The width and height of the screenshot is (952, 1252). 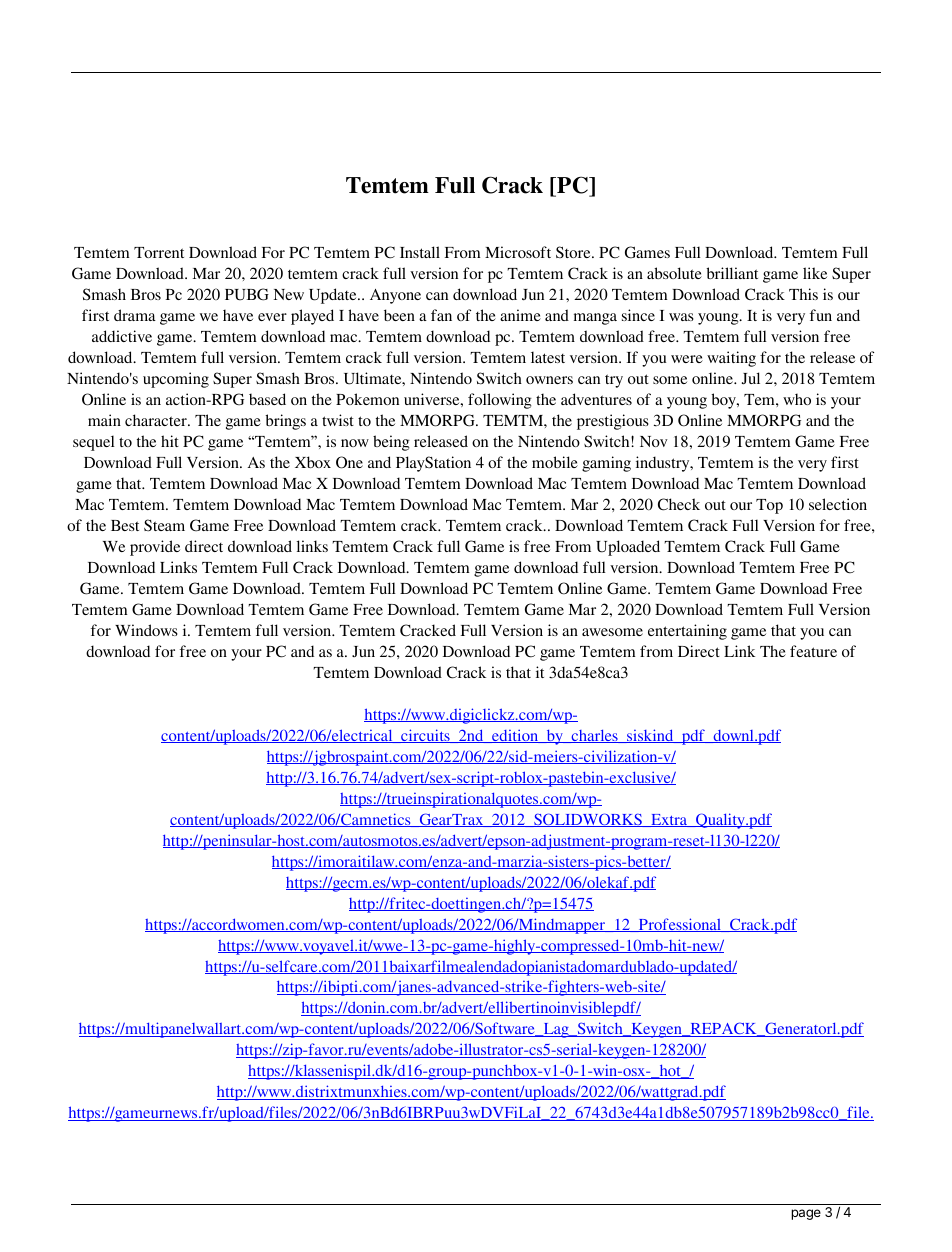 I want to click on Windows, so click(x=146, y=630).
